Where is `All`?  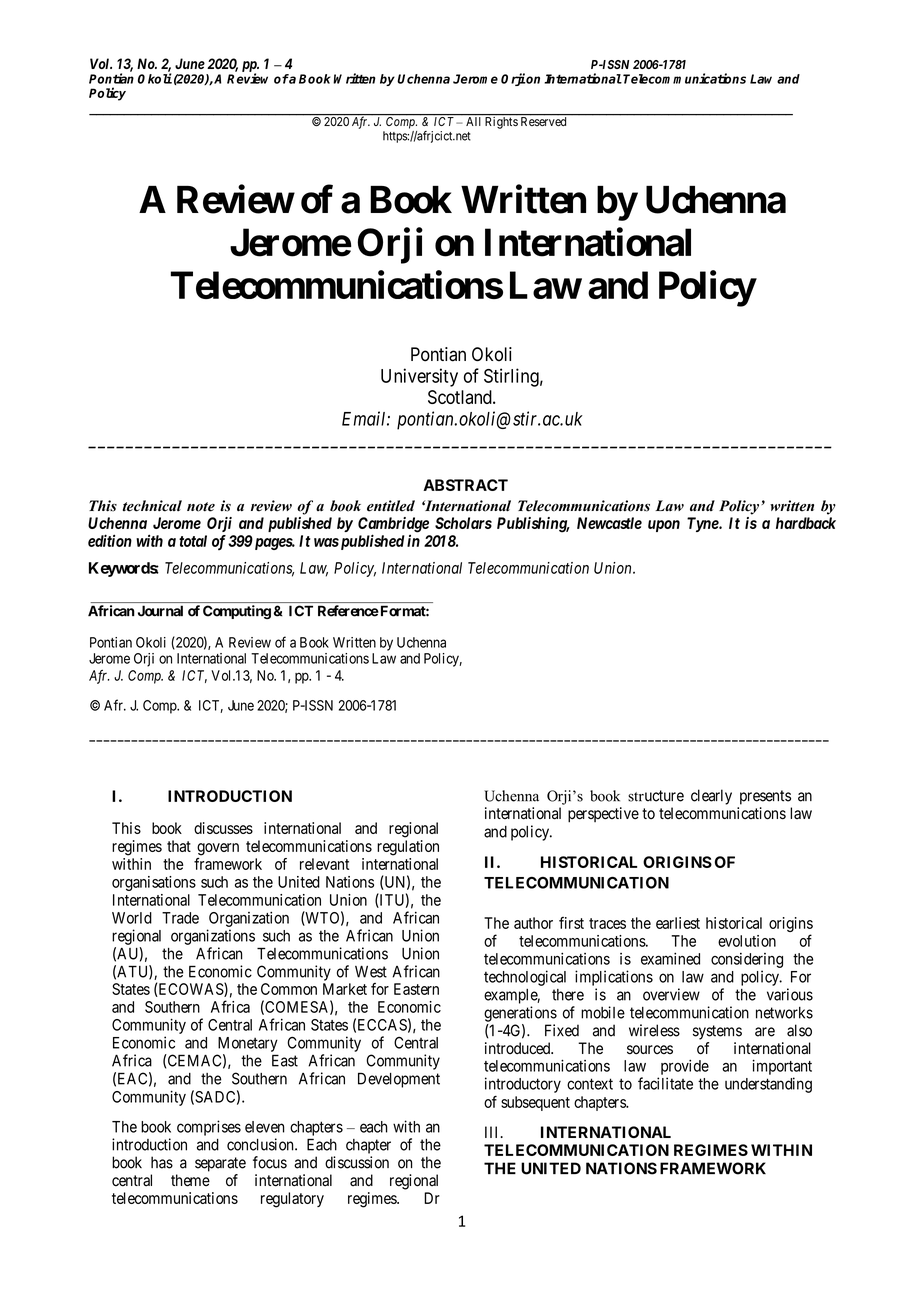 All is located at coordinates (474, 120).
